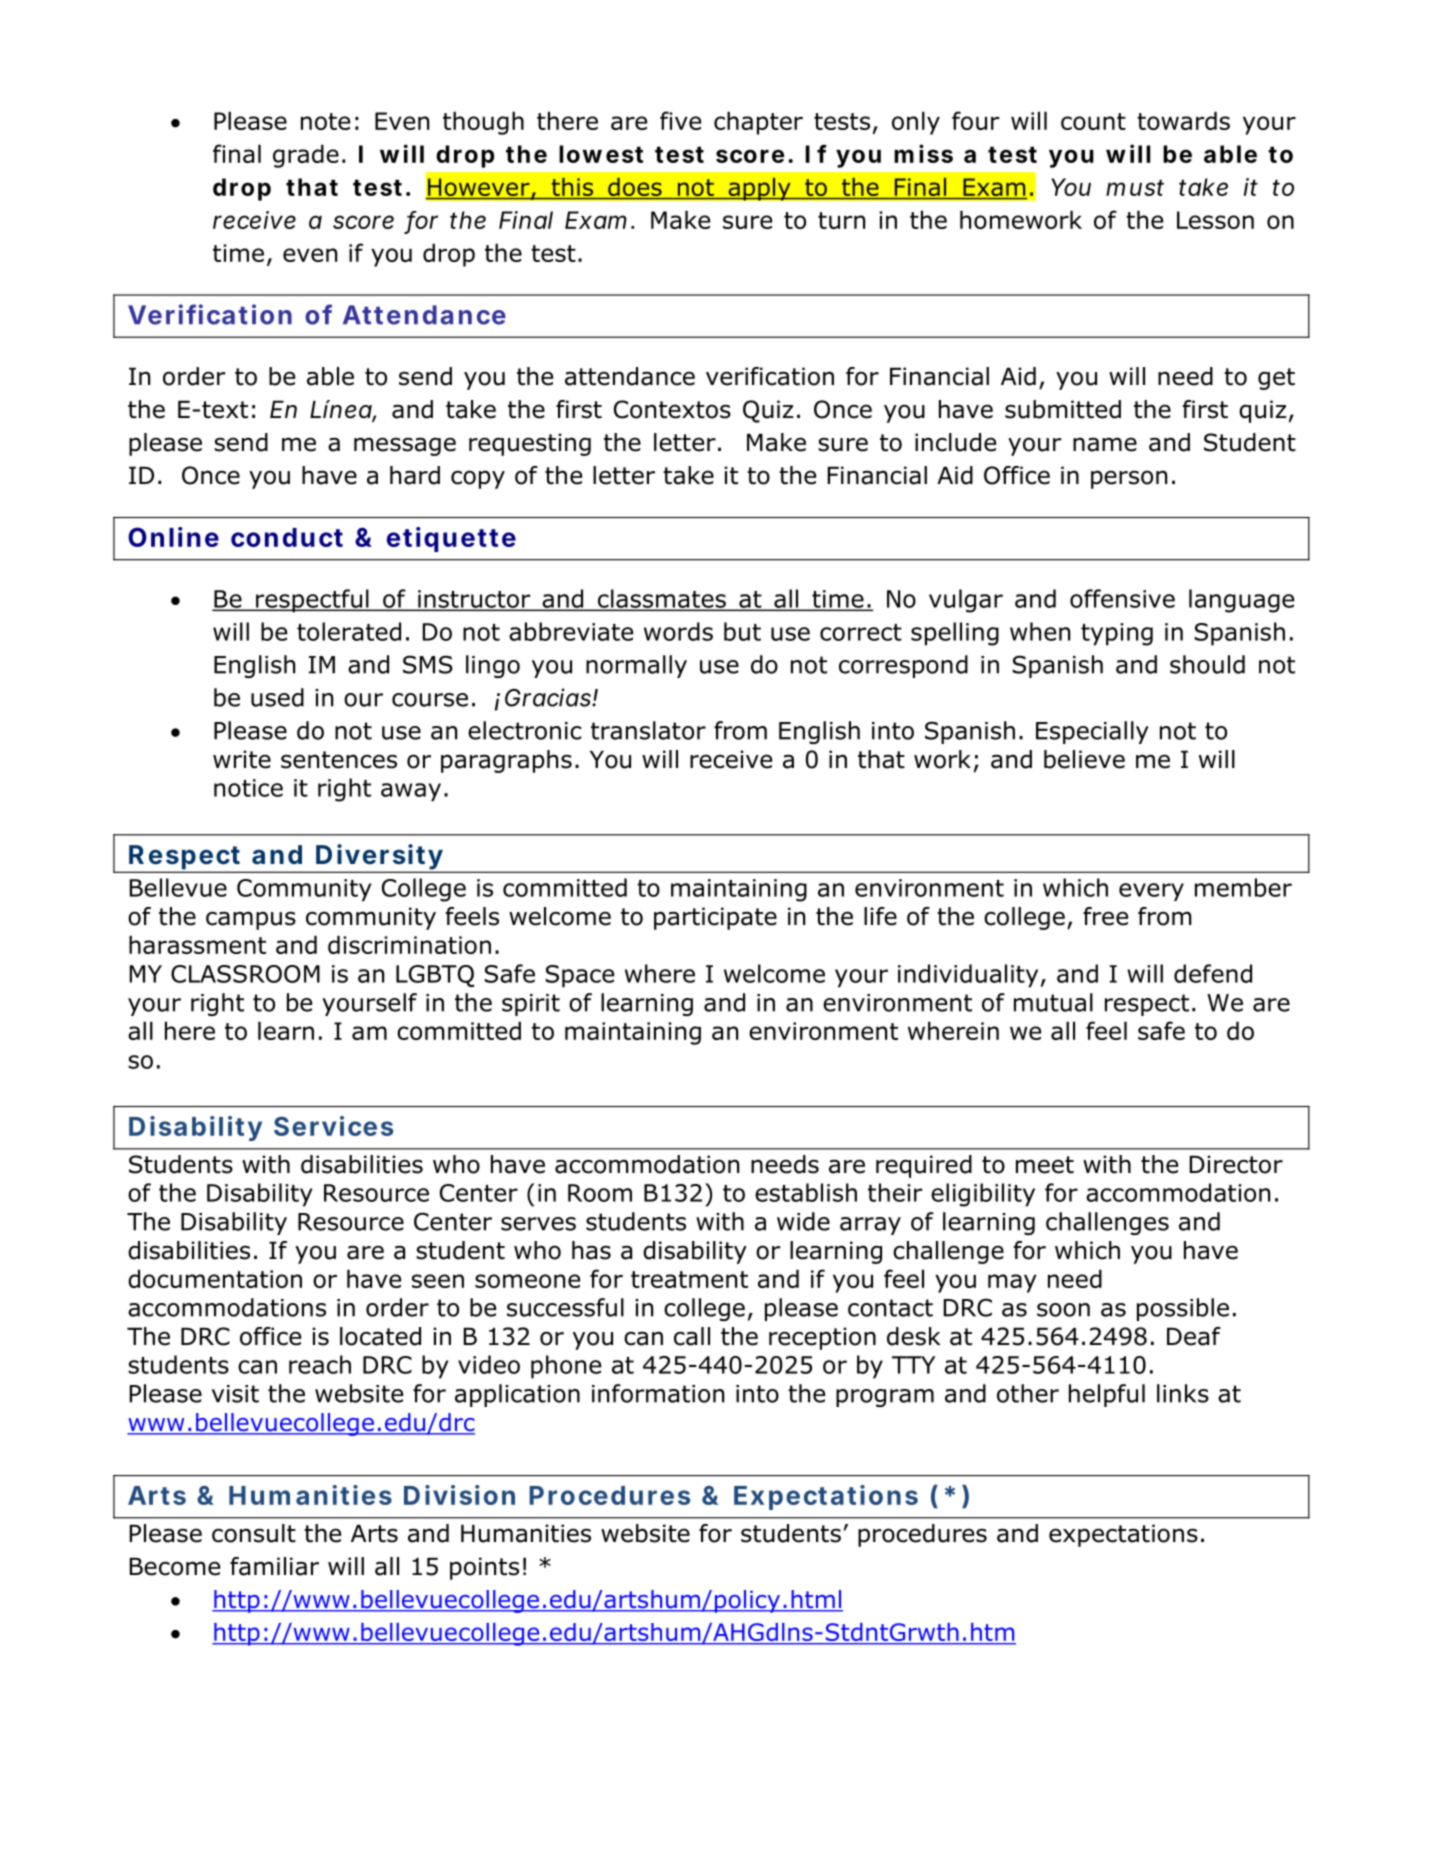 The height and width of the screenshot is (1868, 1444). Describe the element at coordinates (689, 1279) in the screenshot. I see `treatment` at that location.
